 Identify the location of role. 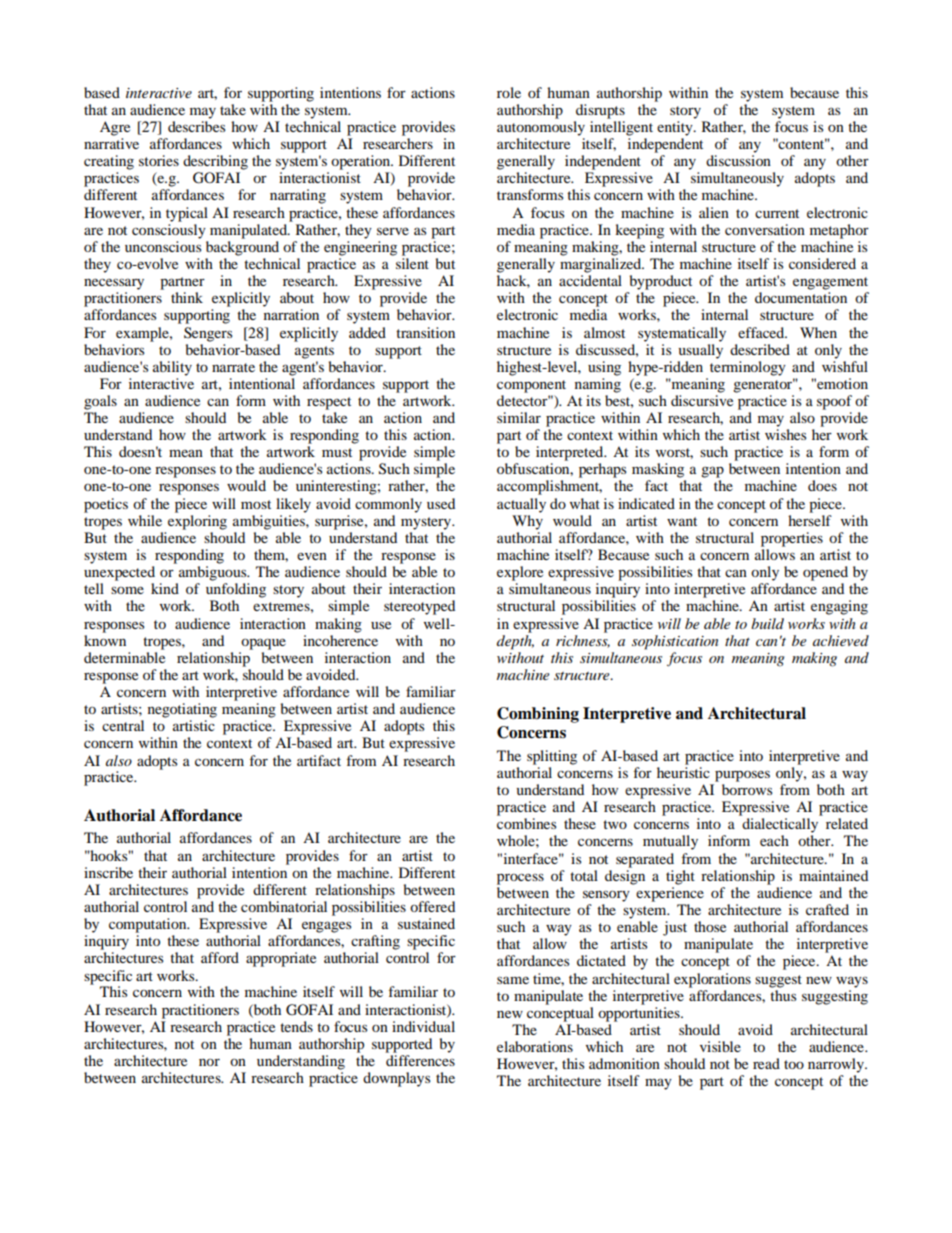
(509, 92).
